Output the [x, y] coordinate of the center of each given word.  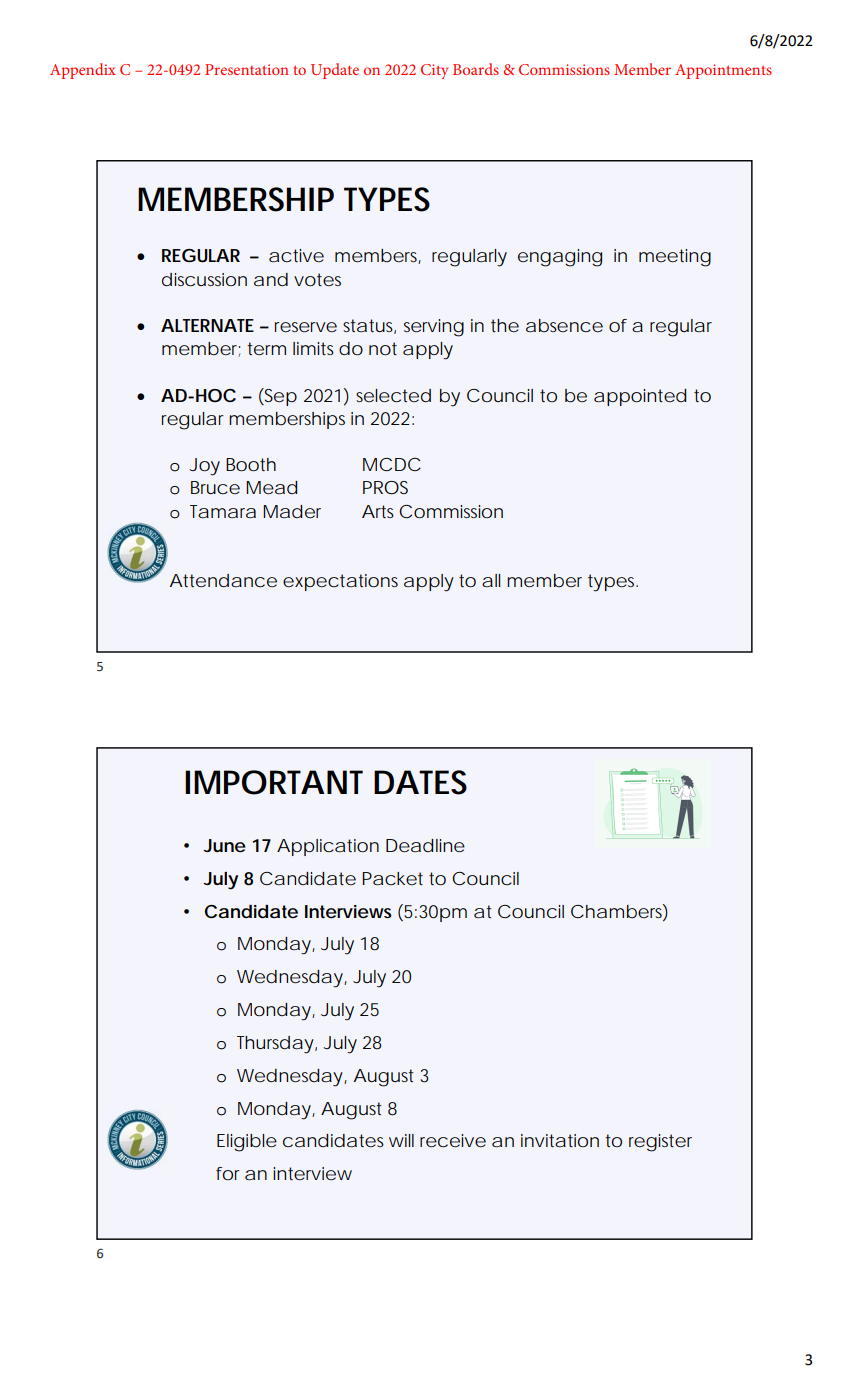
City [434, 71]
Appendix [83, 71]
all [491, 580]
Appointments [723, 71]
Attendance [223, 580]
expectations [340, 582]
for [228, 1173]
